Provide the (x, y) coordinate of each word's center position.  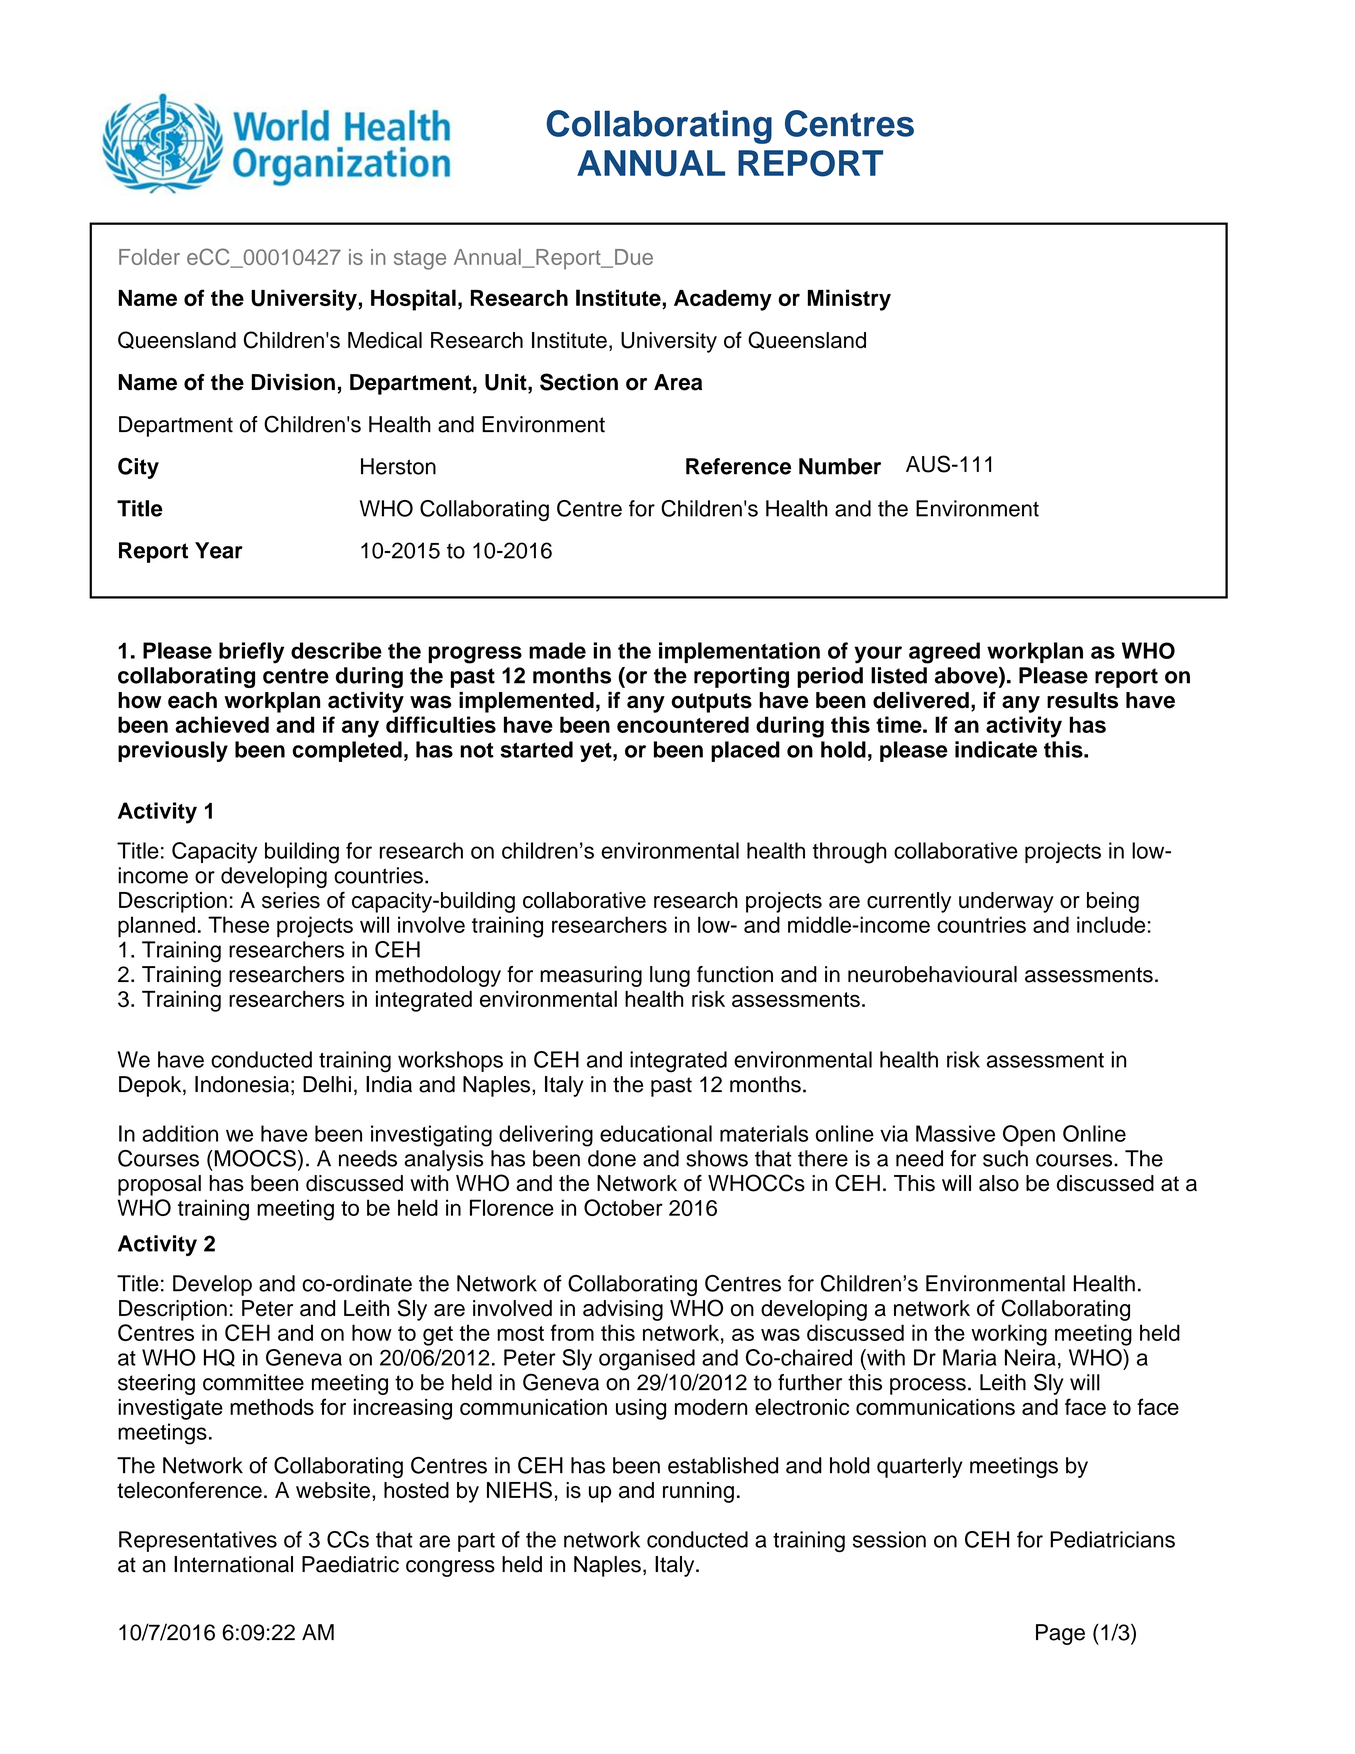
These (238, 924)
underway (1006, 902)
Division (293, 382)
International (233, 1564)
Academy (723, 300)
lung (670, 976)
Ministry (849, 300)
